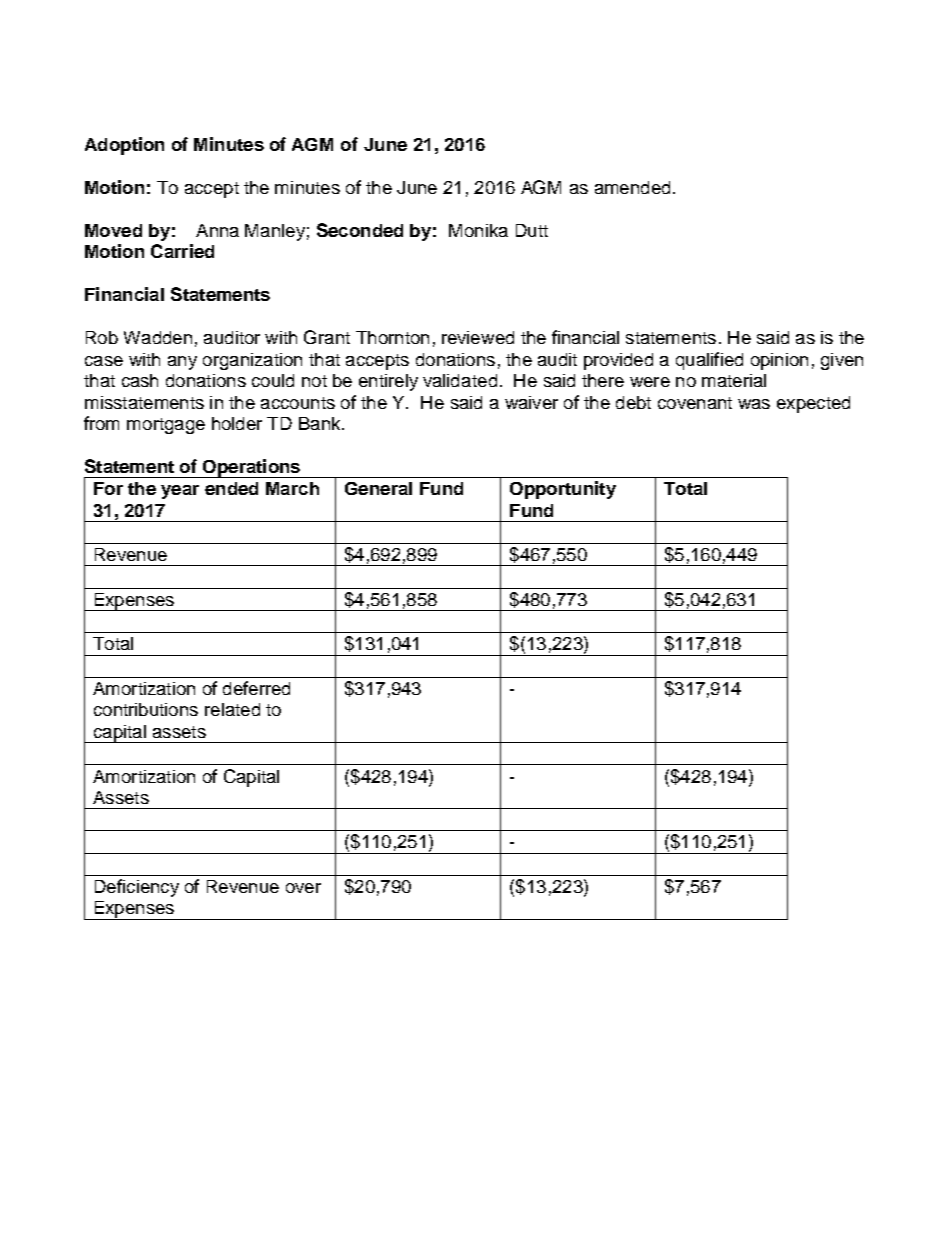 This document has height=1233, width=952. I want to click on waiver, so click(531, 402).
